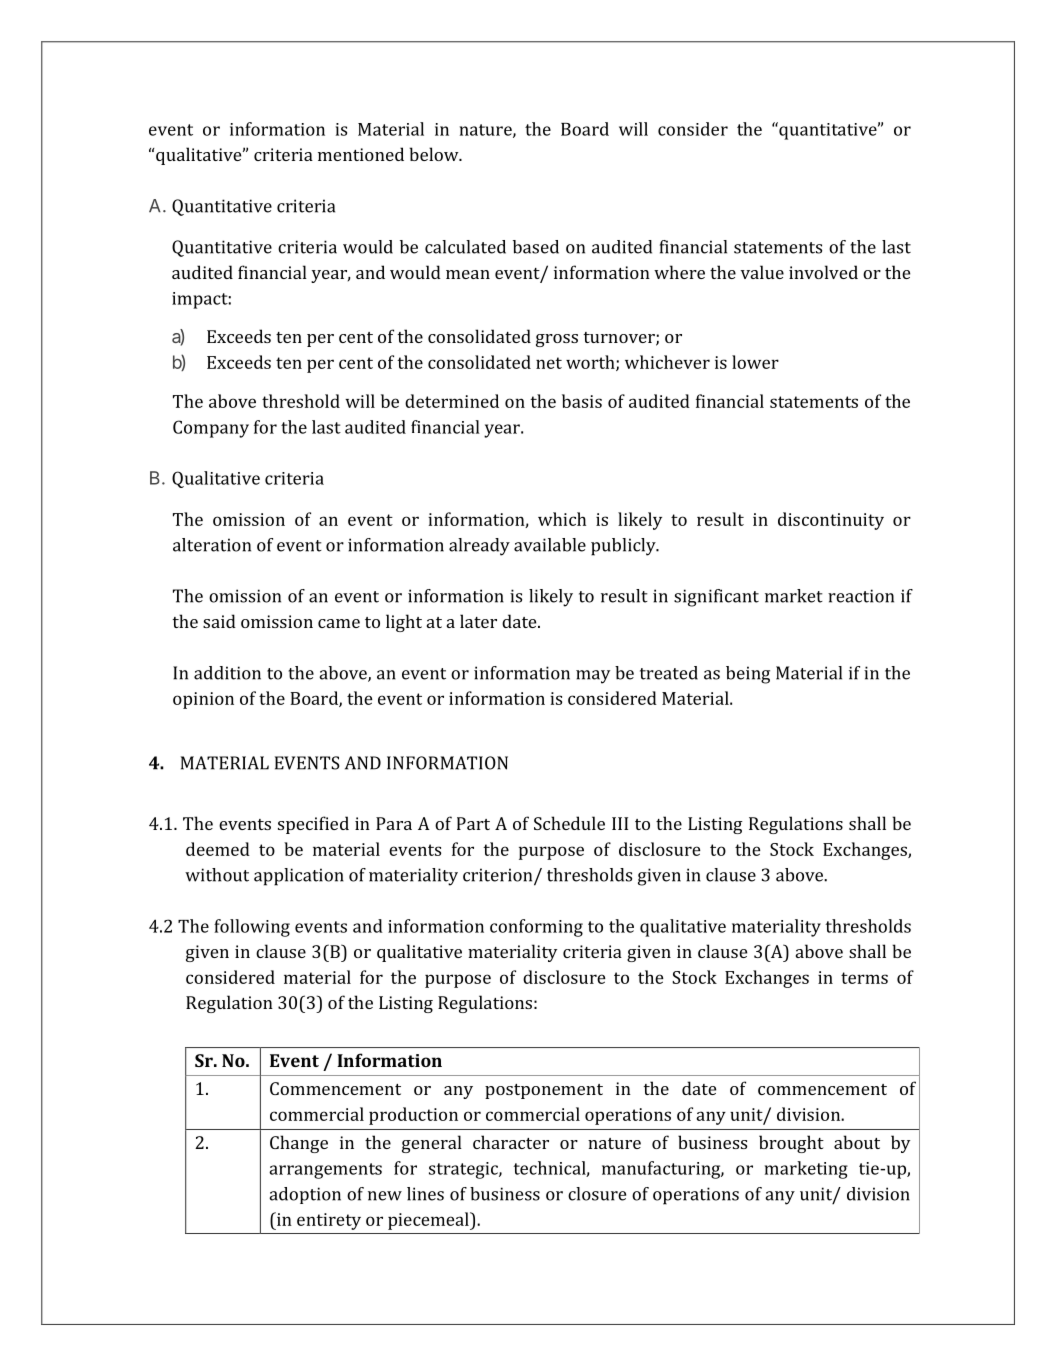  I want to click on conforming, so click(536, 928).
